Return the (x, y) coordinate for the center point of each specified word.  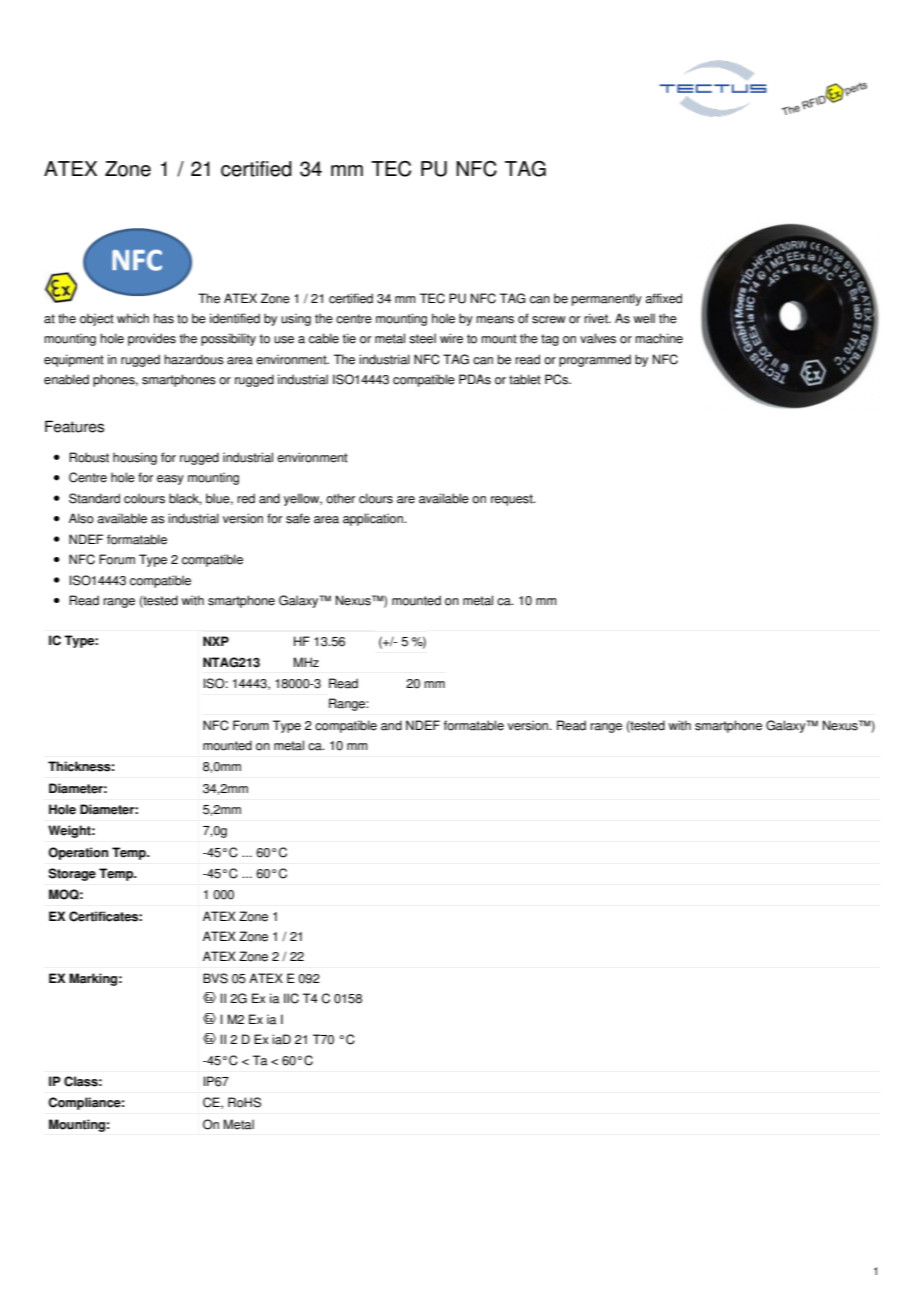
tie (349, 338)
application (374, 519)
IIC (291, 998)
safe (298, 518)
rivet (597, 318)
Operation (78, 853)
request (513, 500)
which (133, 318)
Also (81, 518)
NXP (216, 641)
